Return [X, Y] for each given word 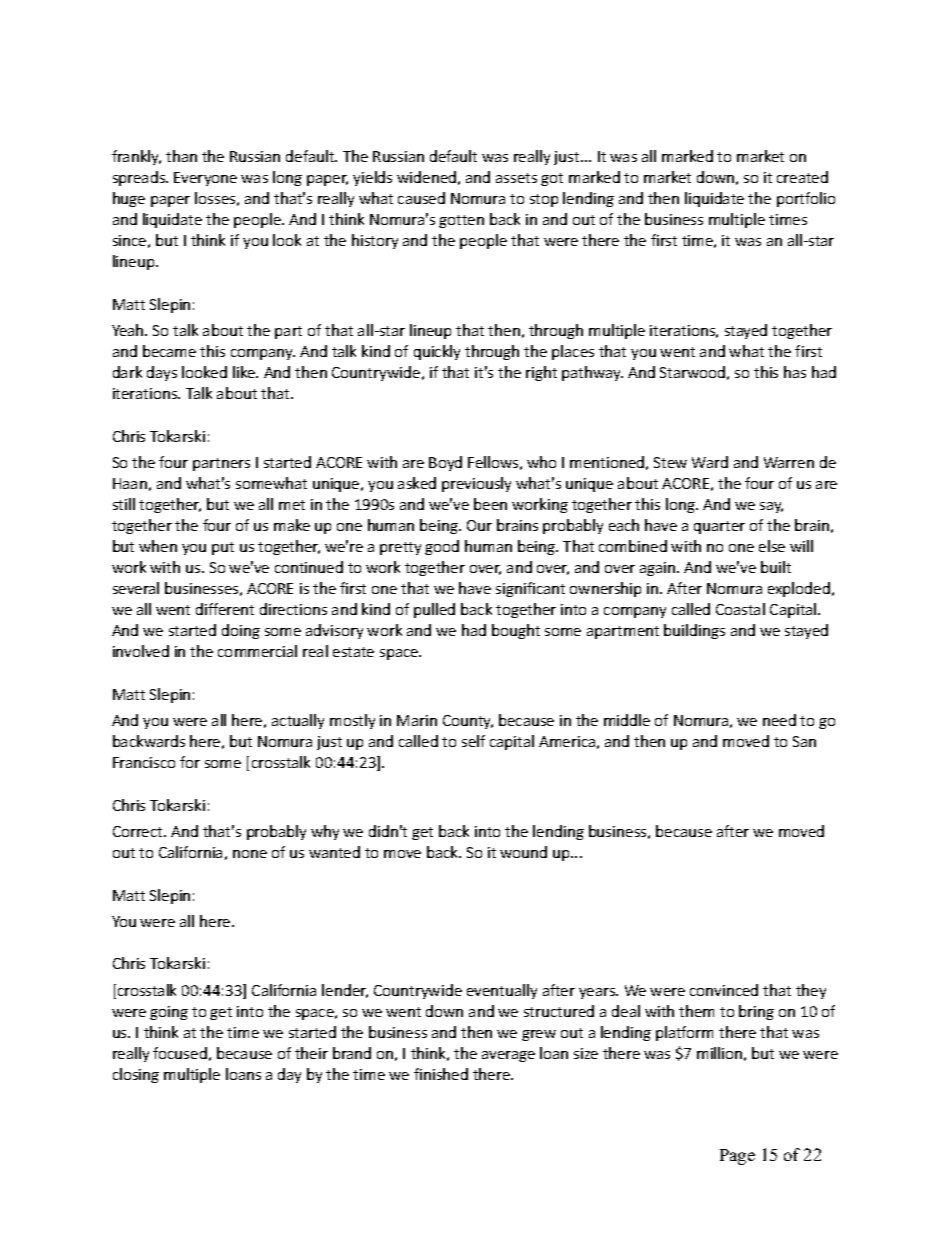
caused [421, 198]
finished [441, 1074]
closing [136, 1075]
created [802, 177]
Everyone [205, 179]
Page [737, 1157]
